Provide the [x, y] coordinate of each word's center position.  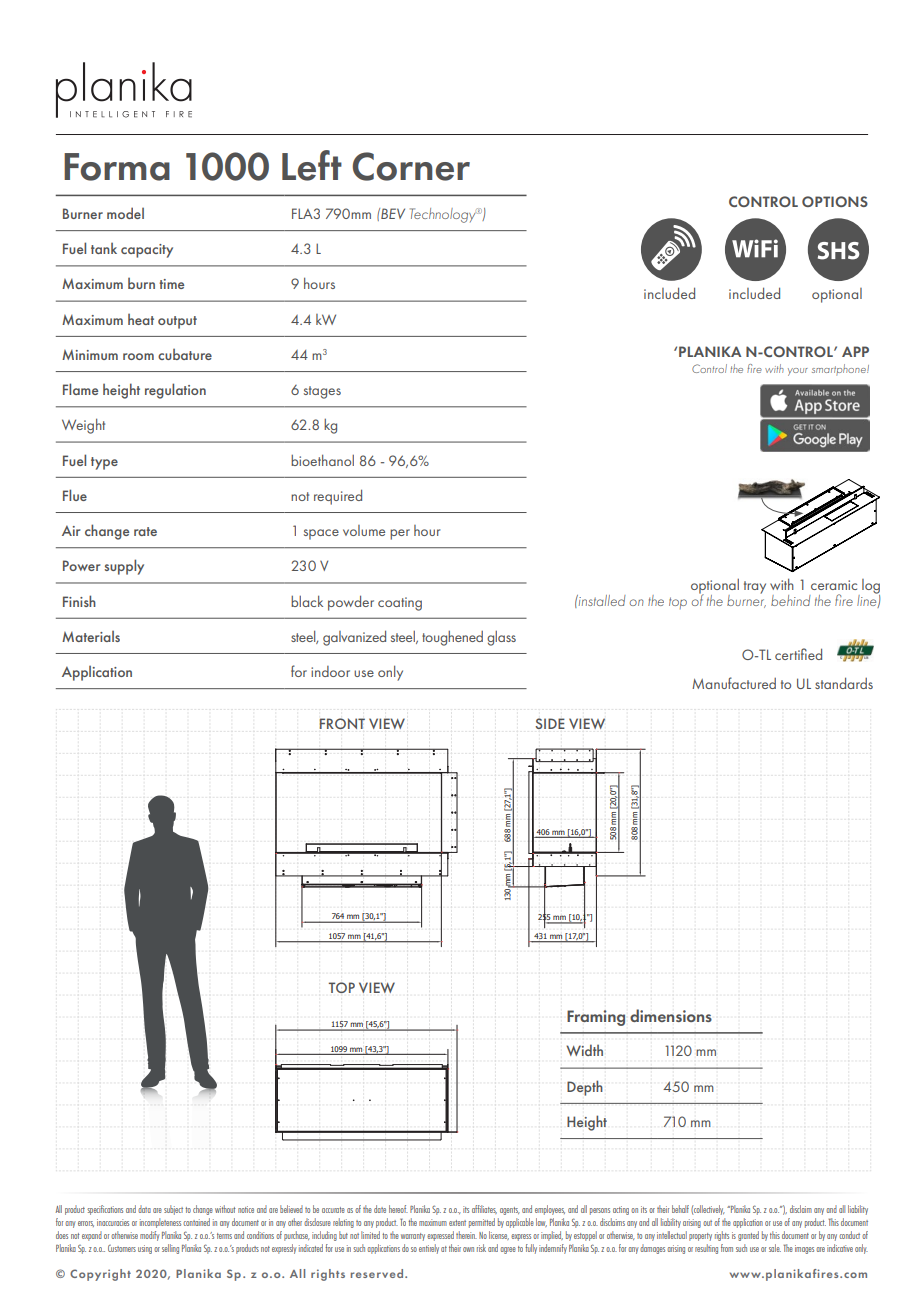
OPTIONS [835, 201]
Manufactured [734, 683]
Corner [411, 166]
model [125, 213]
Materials [91, 636]
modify [150, 1236]
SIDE [550, 723]
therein [466, 1235]
